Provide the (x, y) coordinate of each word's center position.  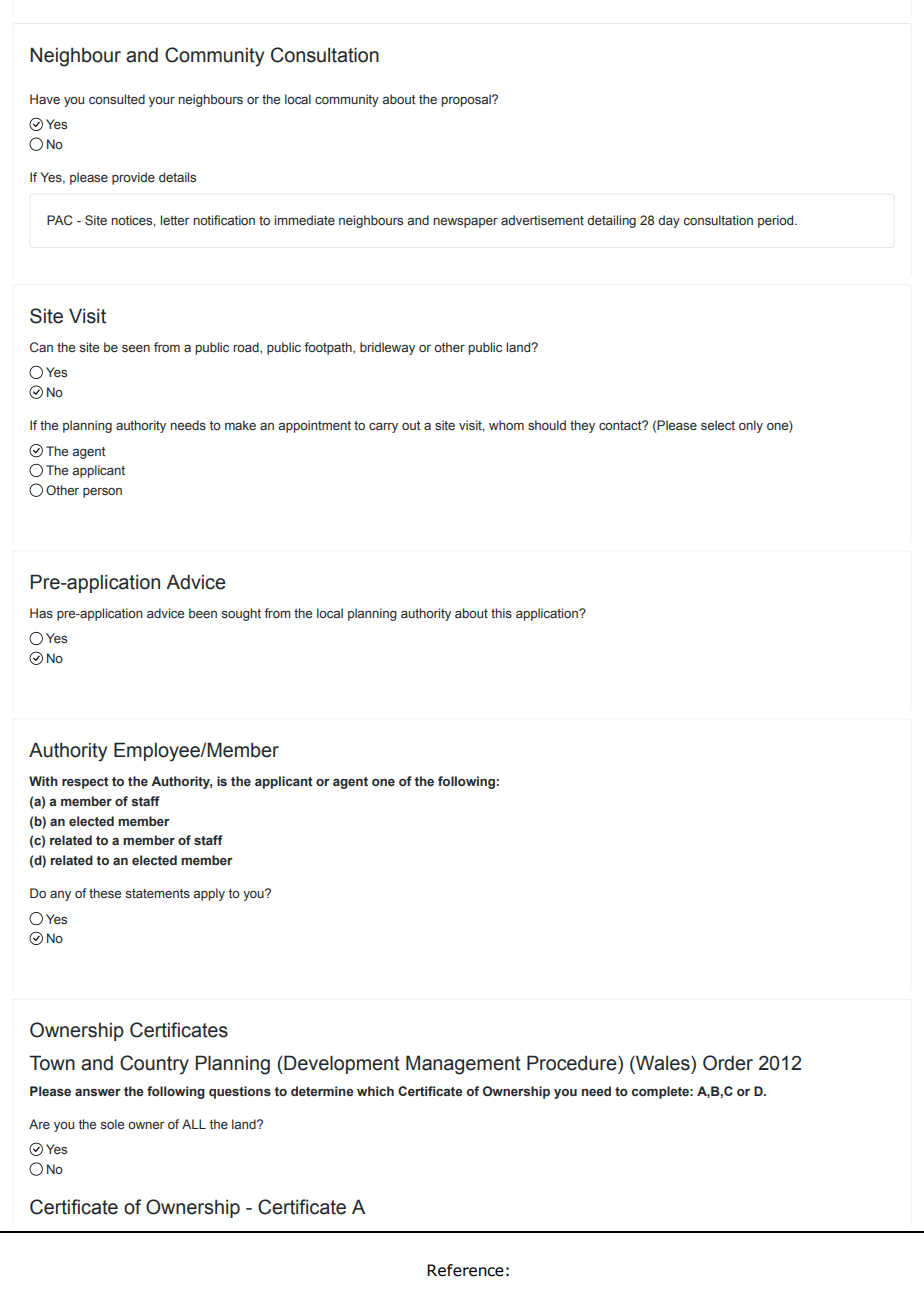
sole (112, 1124)
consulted (117, 99)
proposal (467, 100)
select (718, 425)
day (669, 221)
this (501, 613)
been (203, 613)
